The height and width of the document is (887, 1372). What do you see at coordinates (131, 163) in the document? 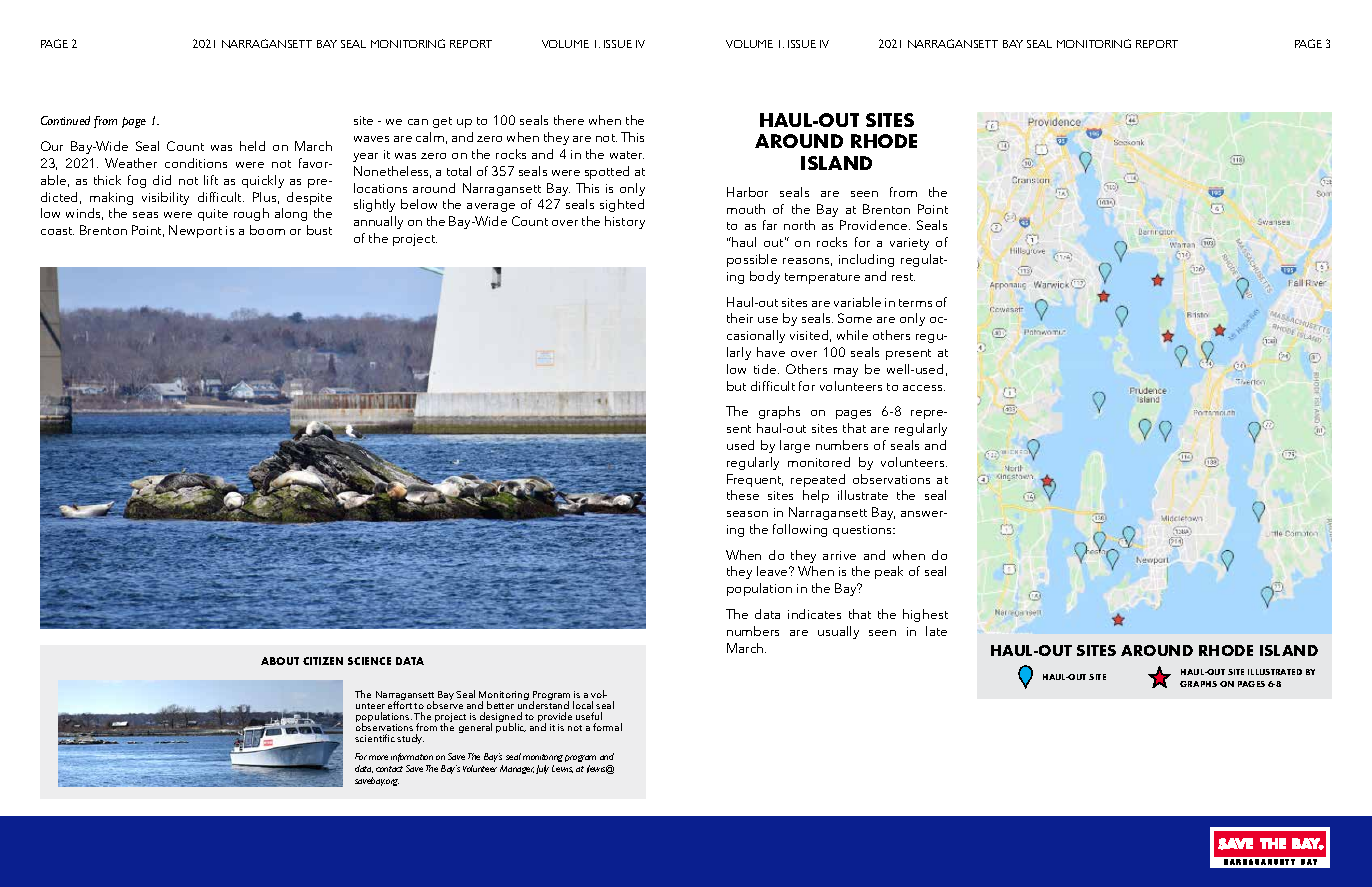
I see `Weather` at bounding box center [131, 163].
